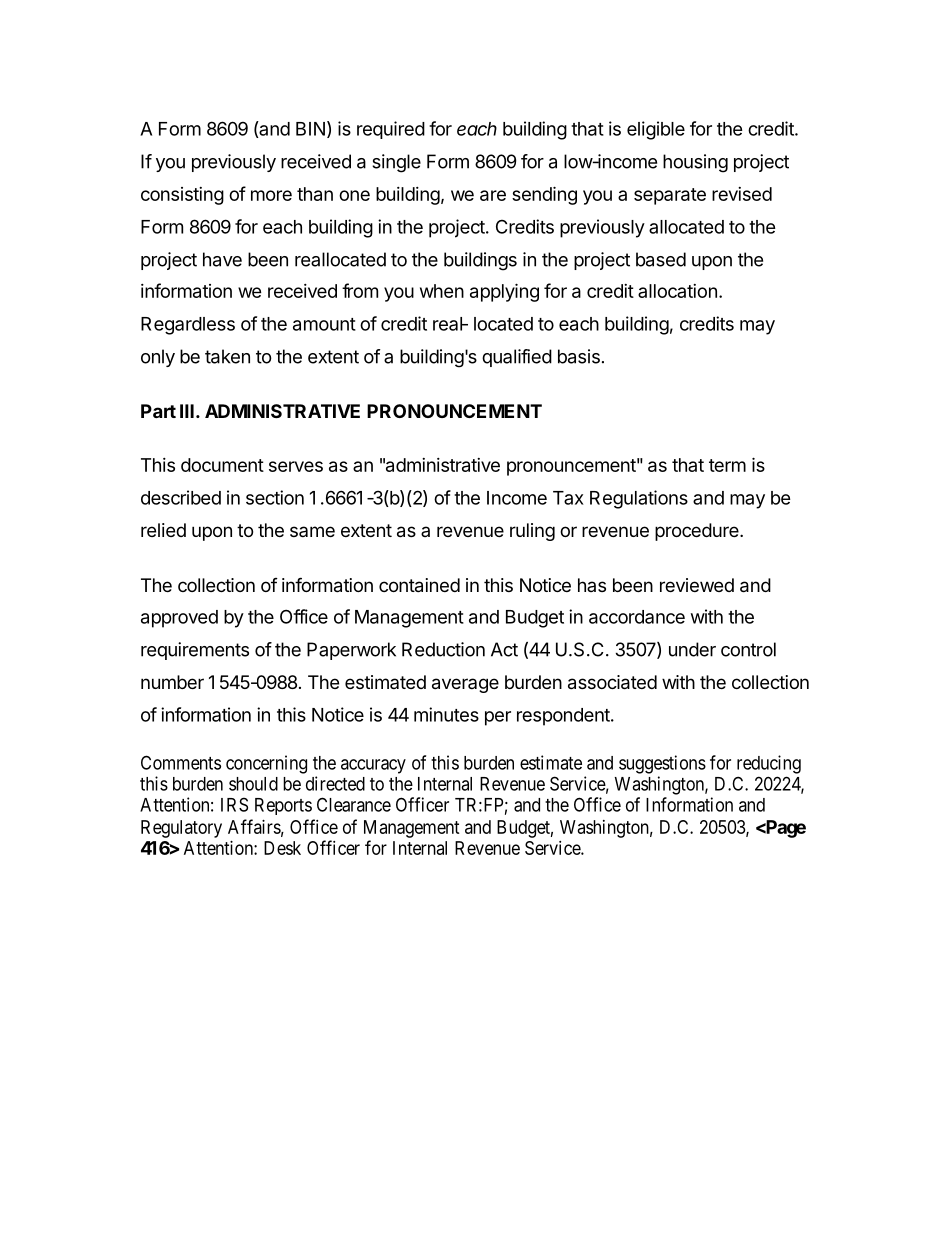 This image has height=1233, width=952. What do you see at coordinates (179, 619) in the image?
I see `approved` at bounding box center [179, 619].
